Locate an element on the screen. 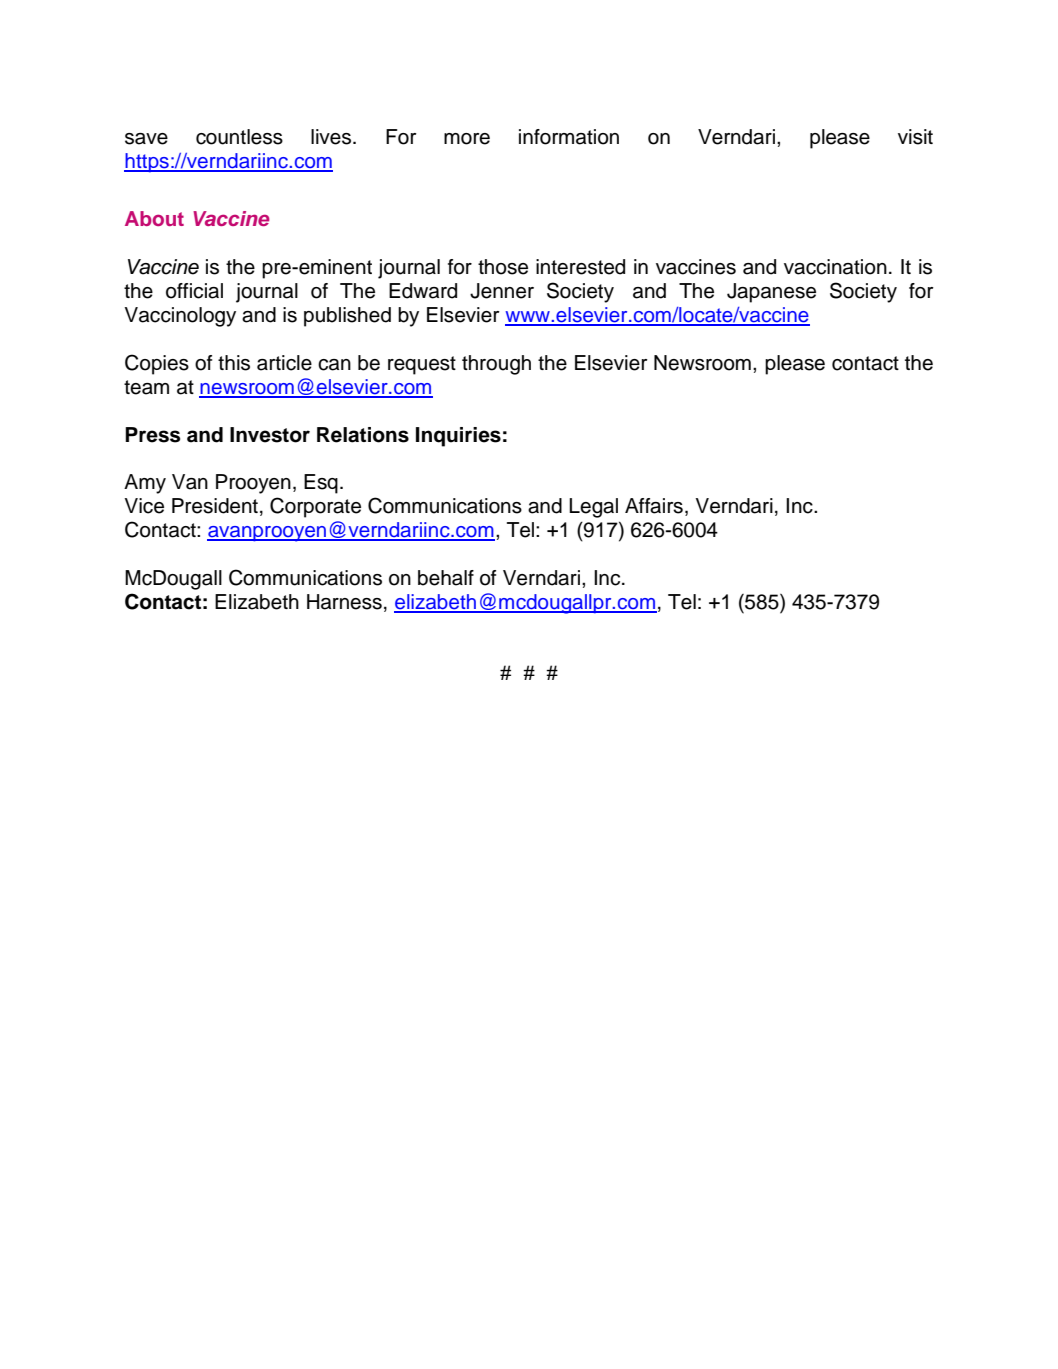 The width and height of the screenshot is (1058, 1369). Japanese is located at coordinates (771, 293).
